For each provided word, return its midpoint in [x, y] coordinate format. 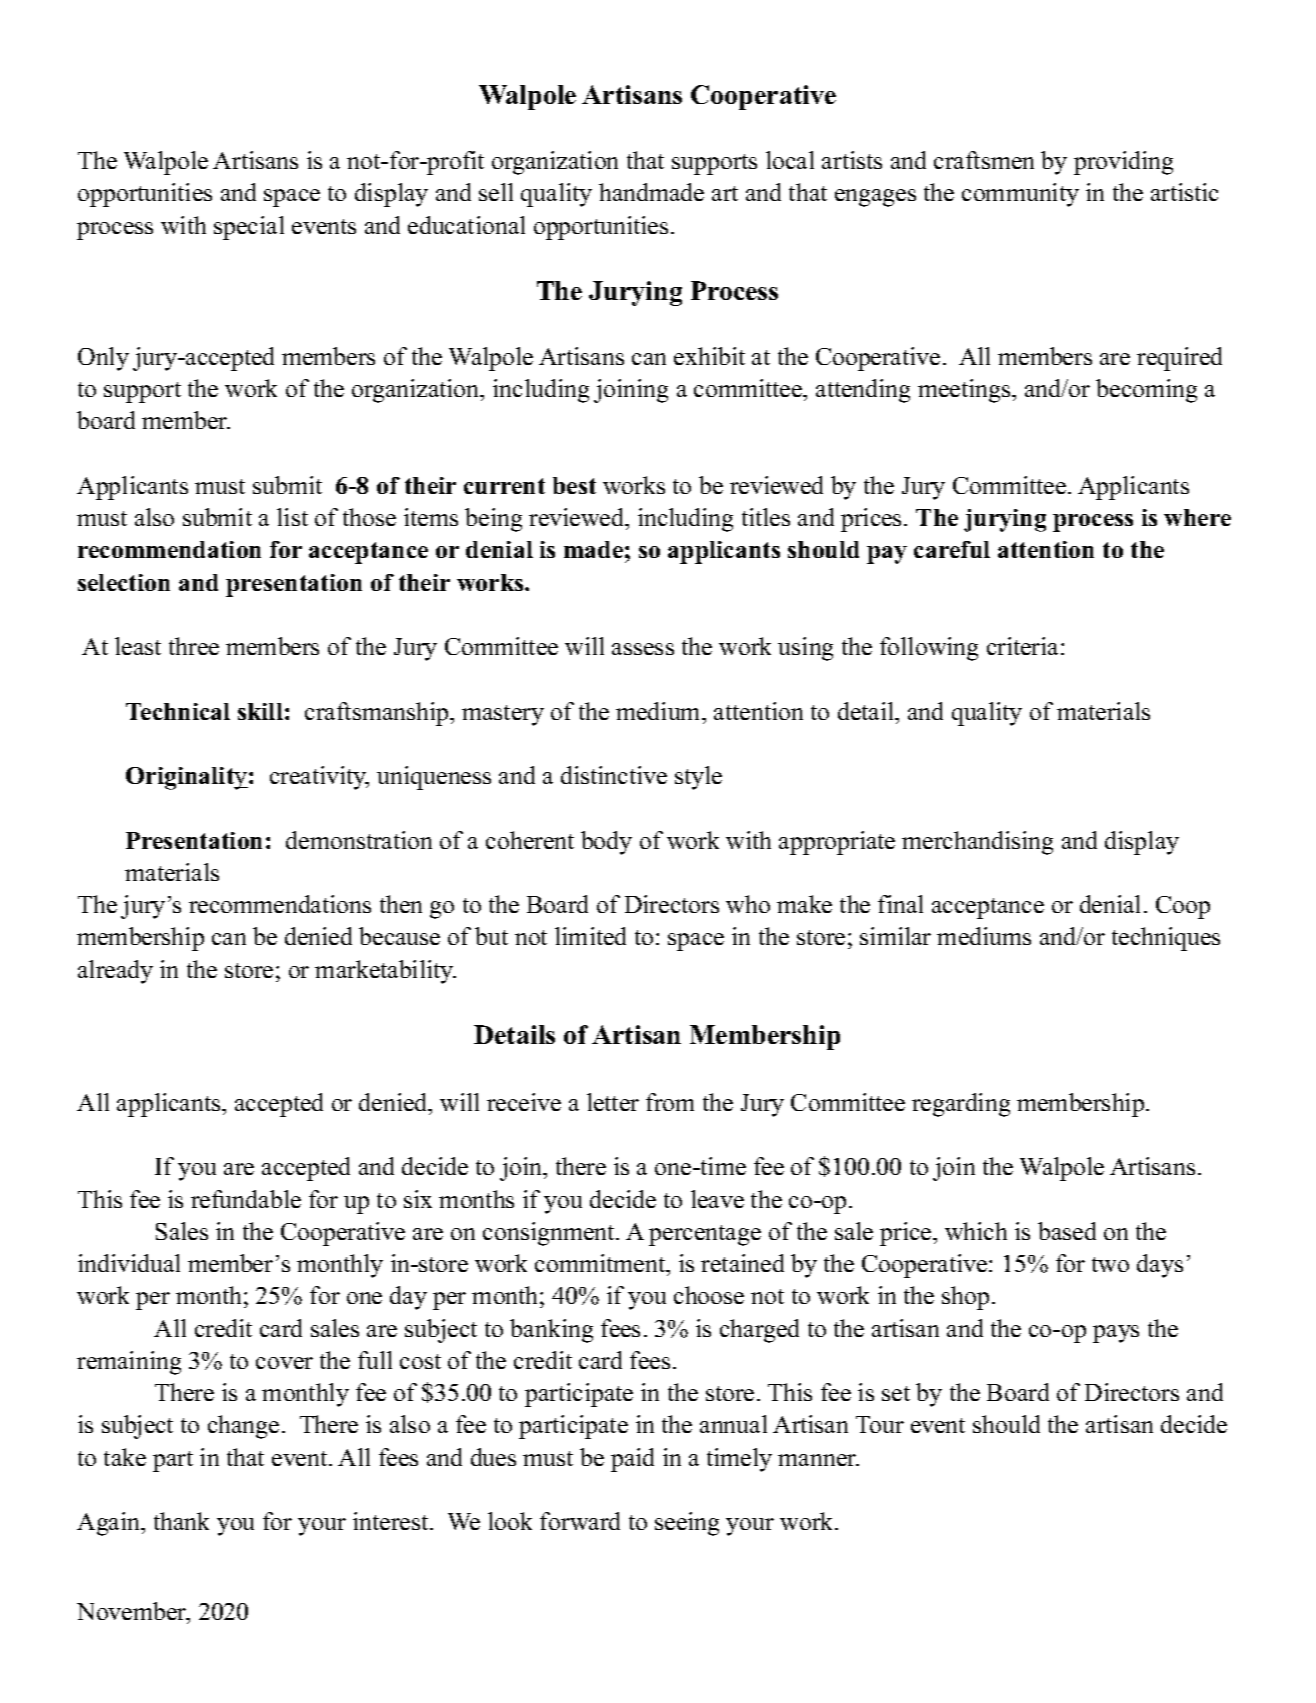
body [606, 843]
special [249, 228]
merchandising [977, 843]
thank [181, 1521]
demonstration [359, 840]
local [790, 160]
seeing [687, 1524]
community [1020, 195]
